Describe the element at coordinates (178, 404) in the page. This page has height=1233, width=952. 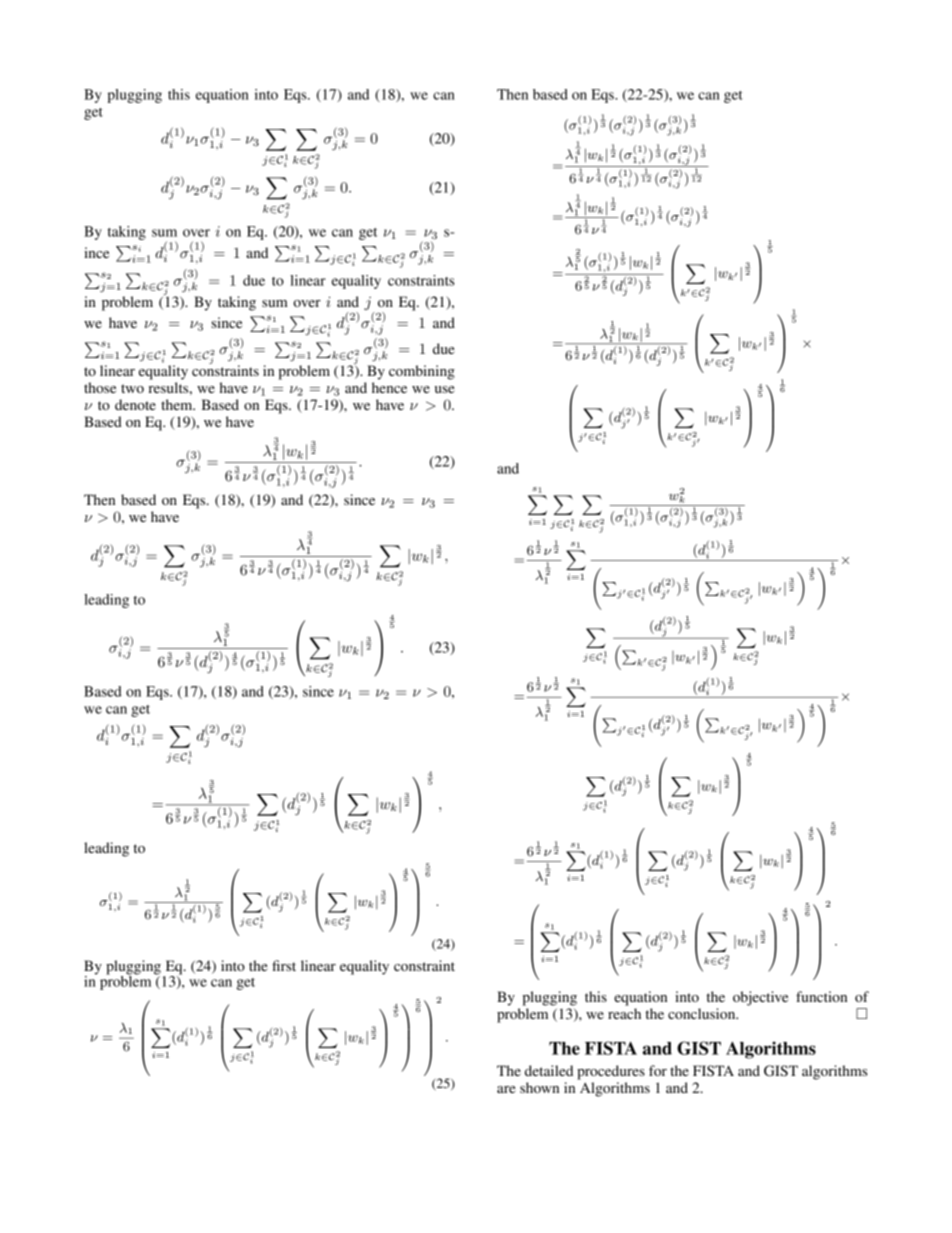
I see `them` at that location.
